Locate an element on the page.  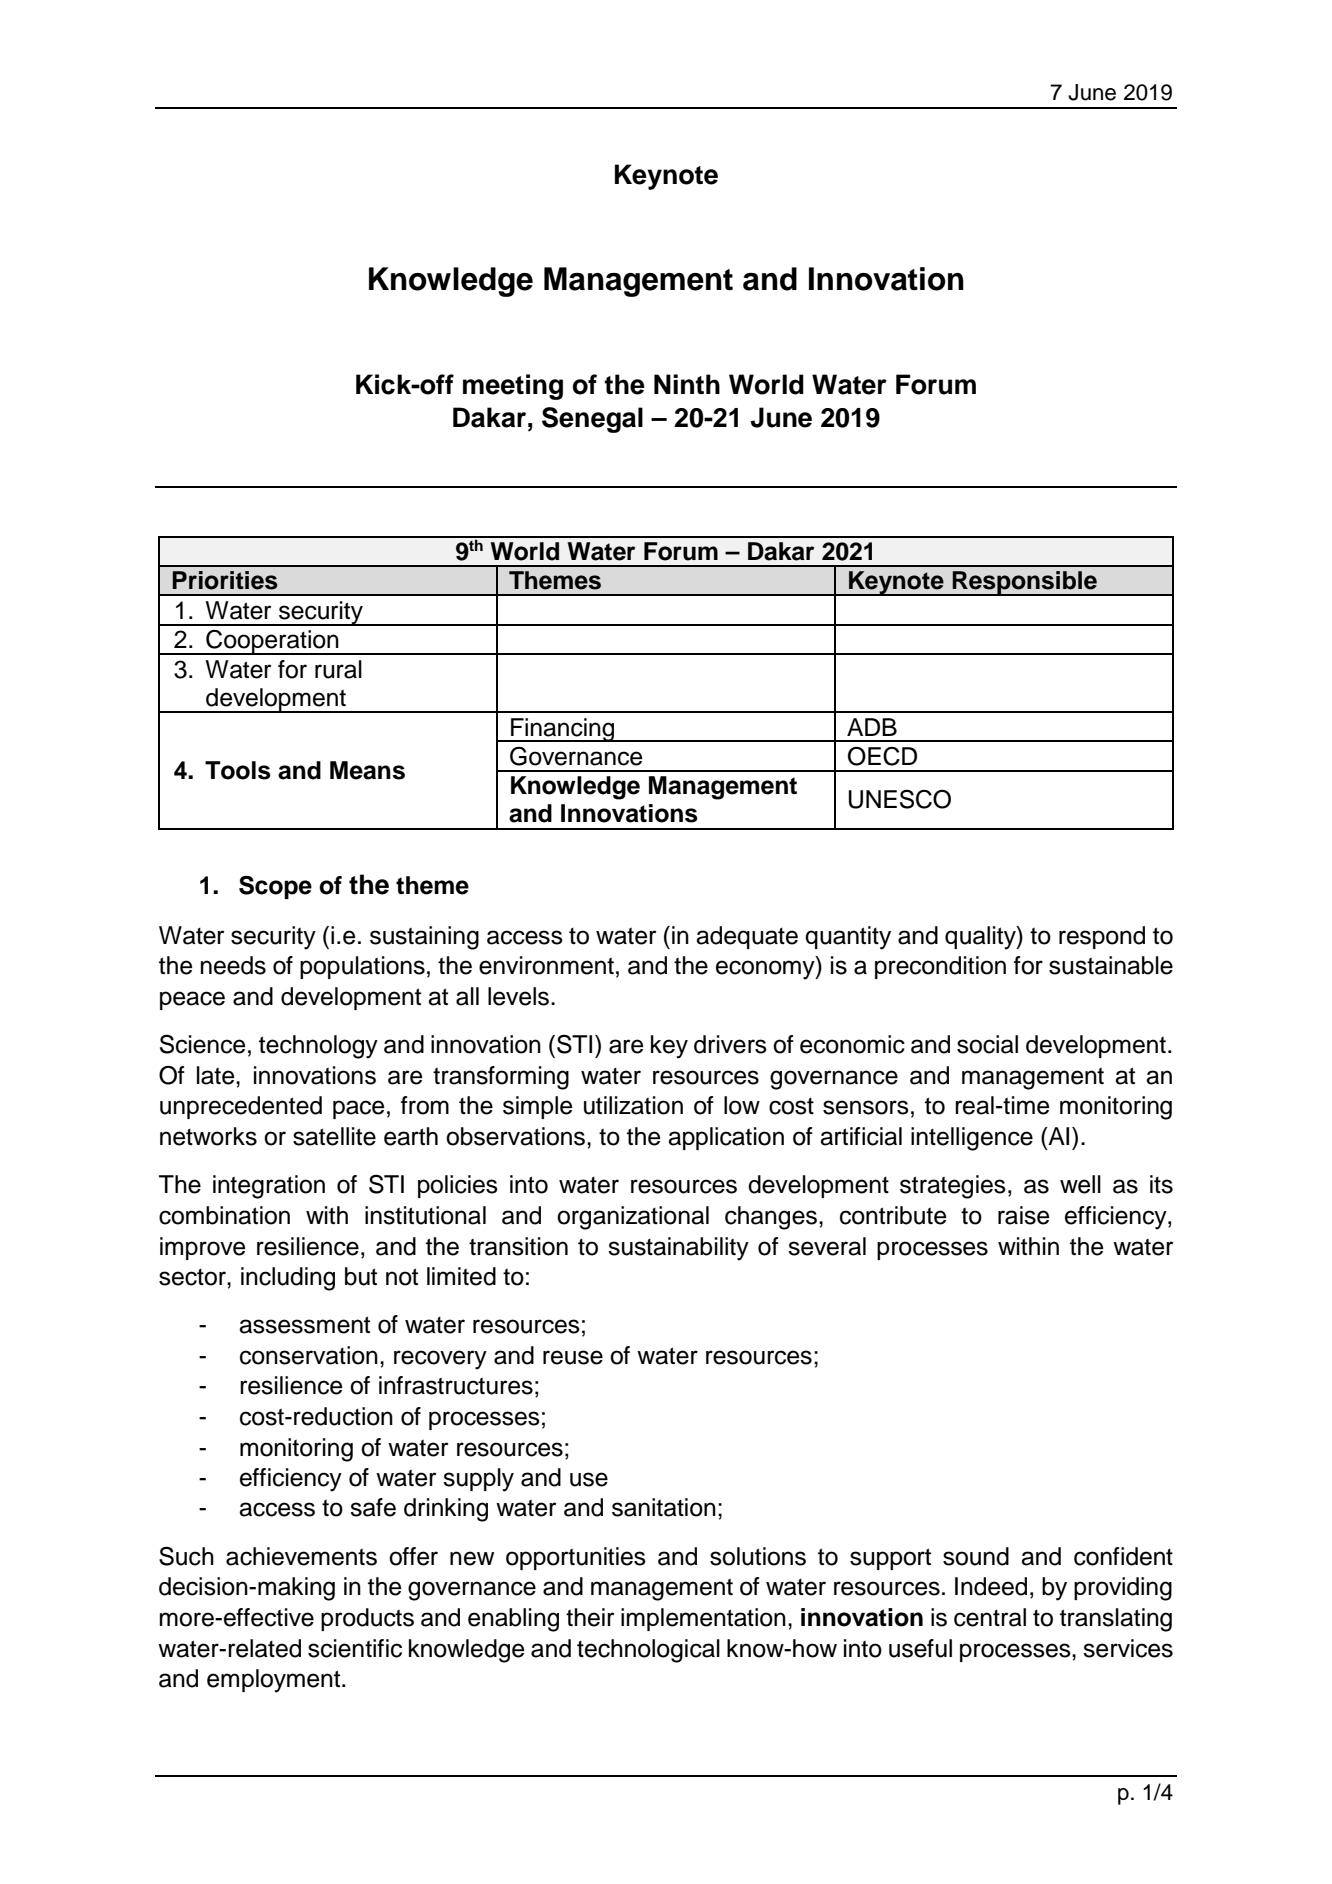
application is located at coordinates (726, 1138).
